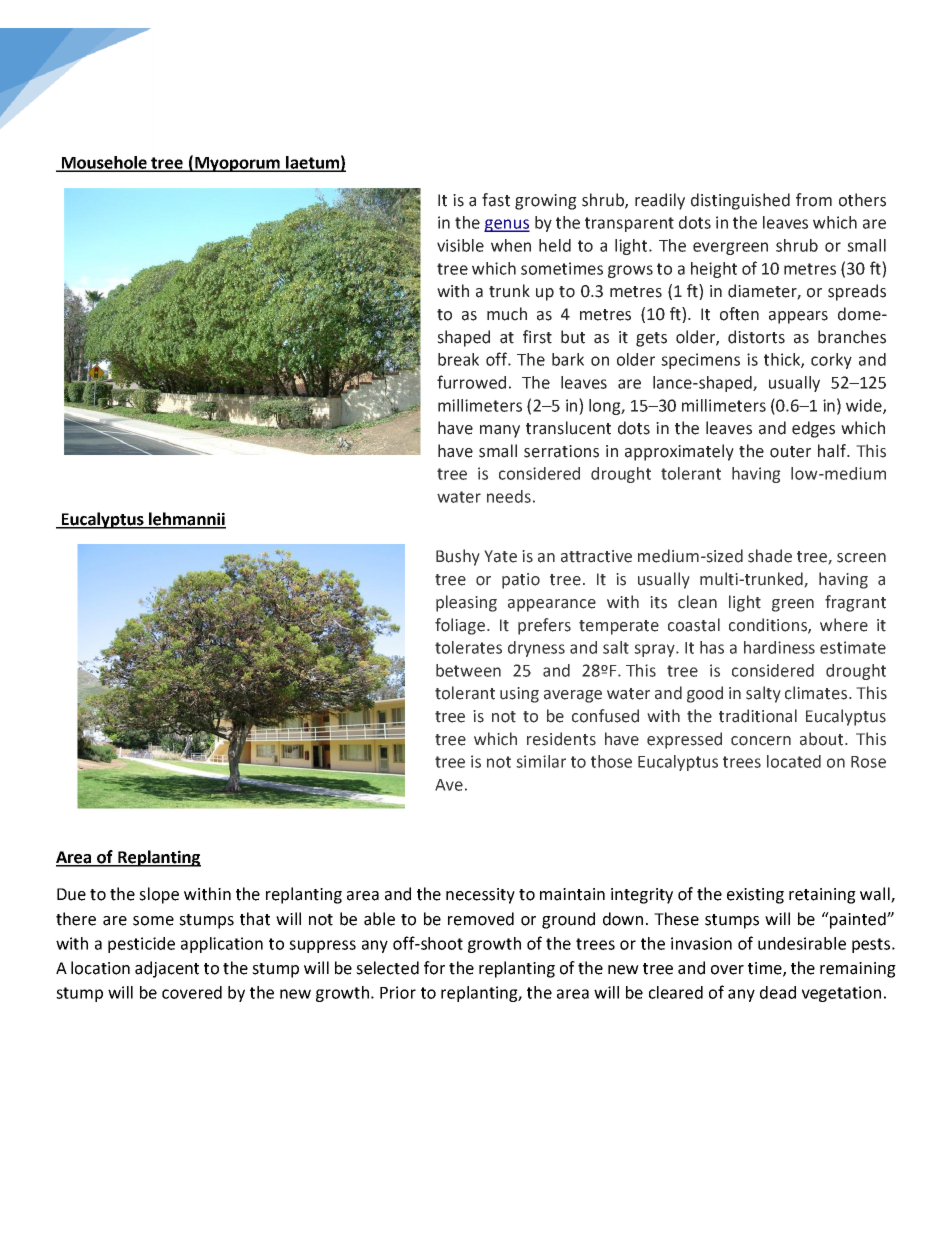  Describe the element at coordinates (460, 245) in the screenshot. I see `visible` at that location.
